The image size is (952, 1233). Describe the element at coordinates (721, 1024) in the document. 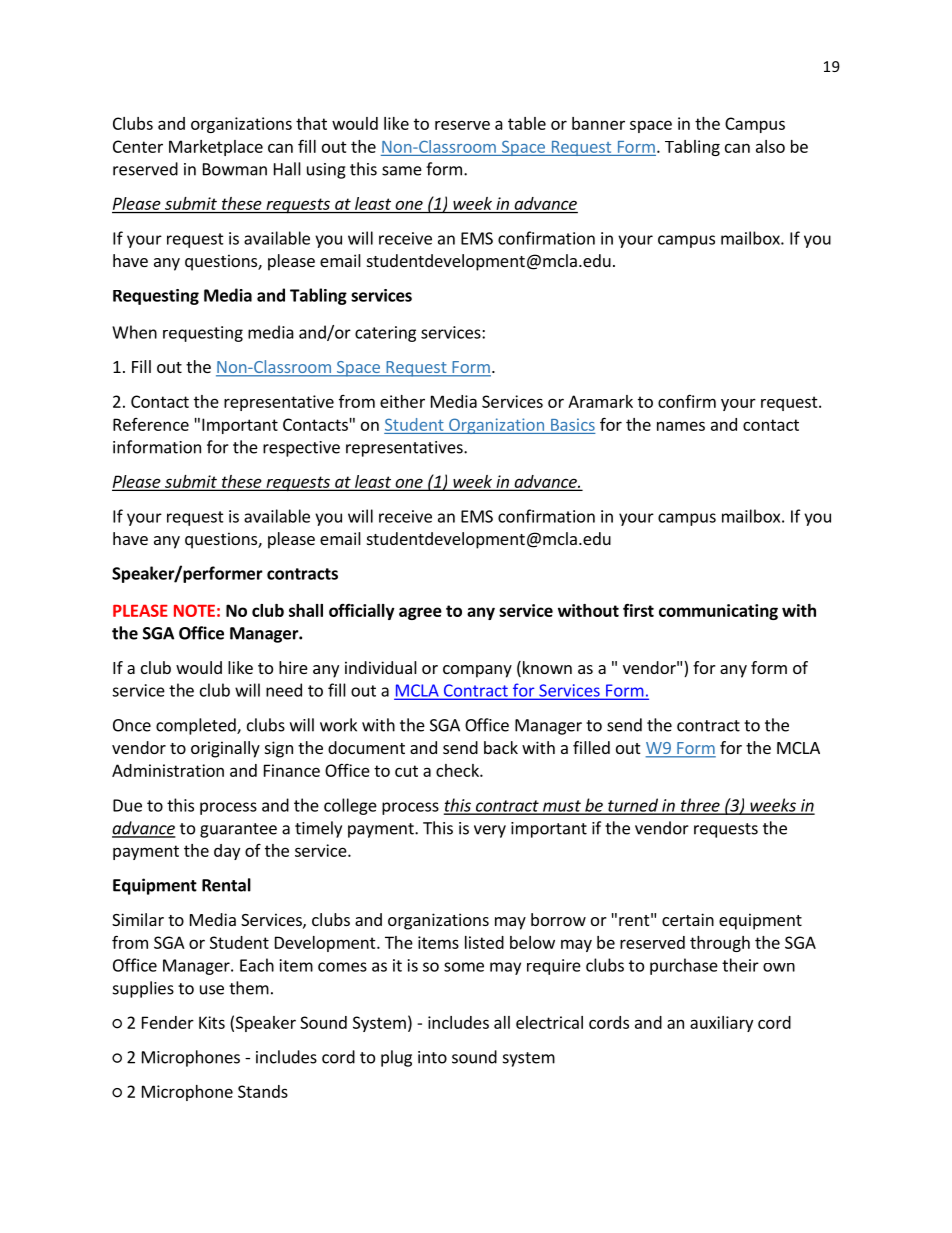

I see `auxiliary` at that location.
